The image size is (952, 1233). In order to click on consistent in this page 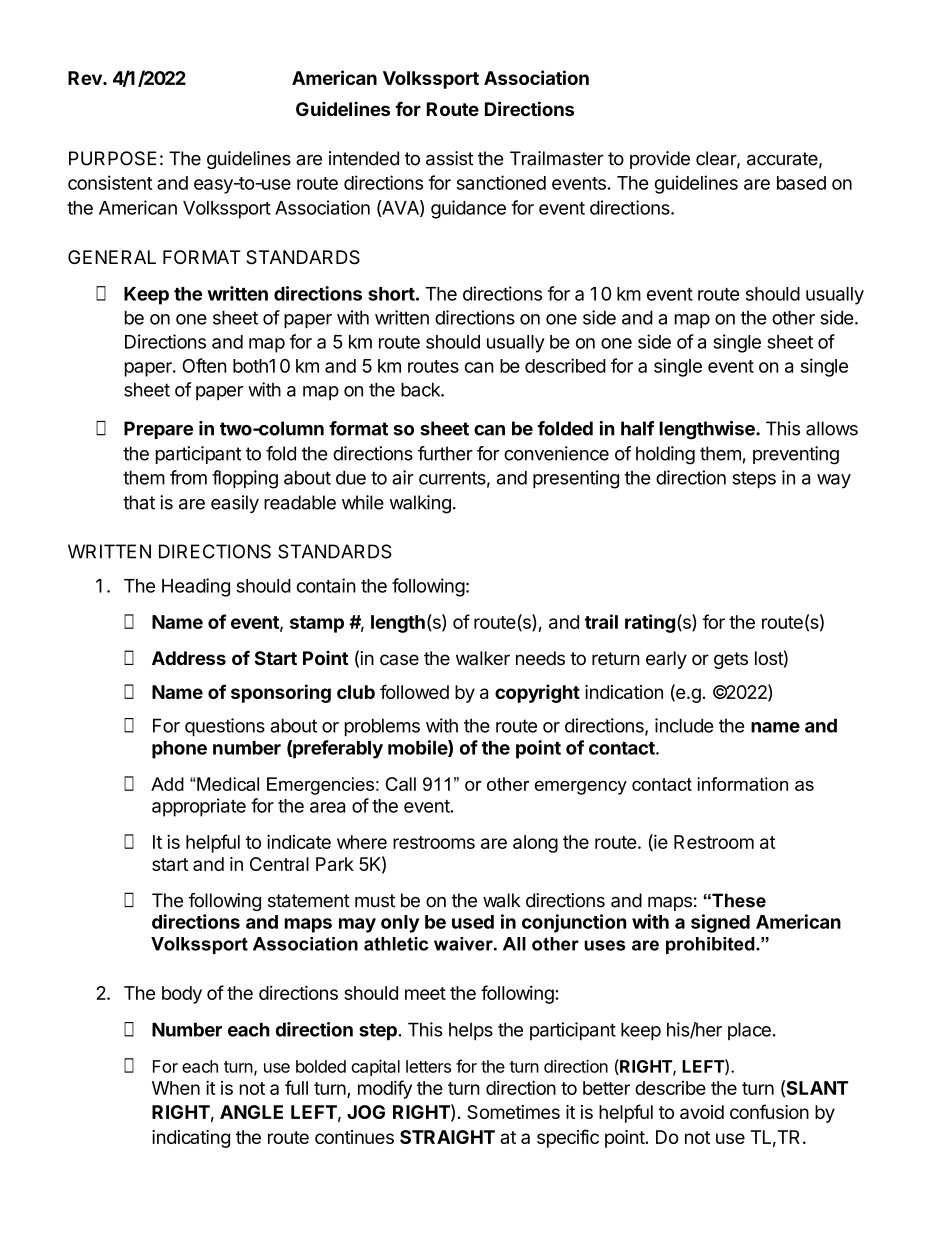, I will do `click(110, 182)`.
